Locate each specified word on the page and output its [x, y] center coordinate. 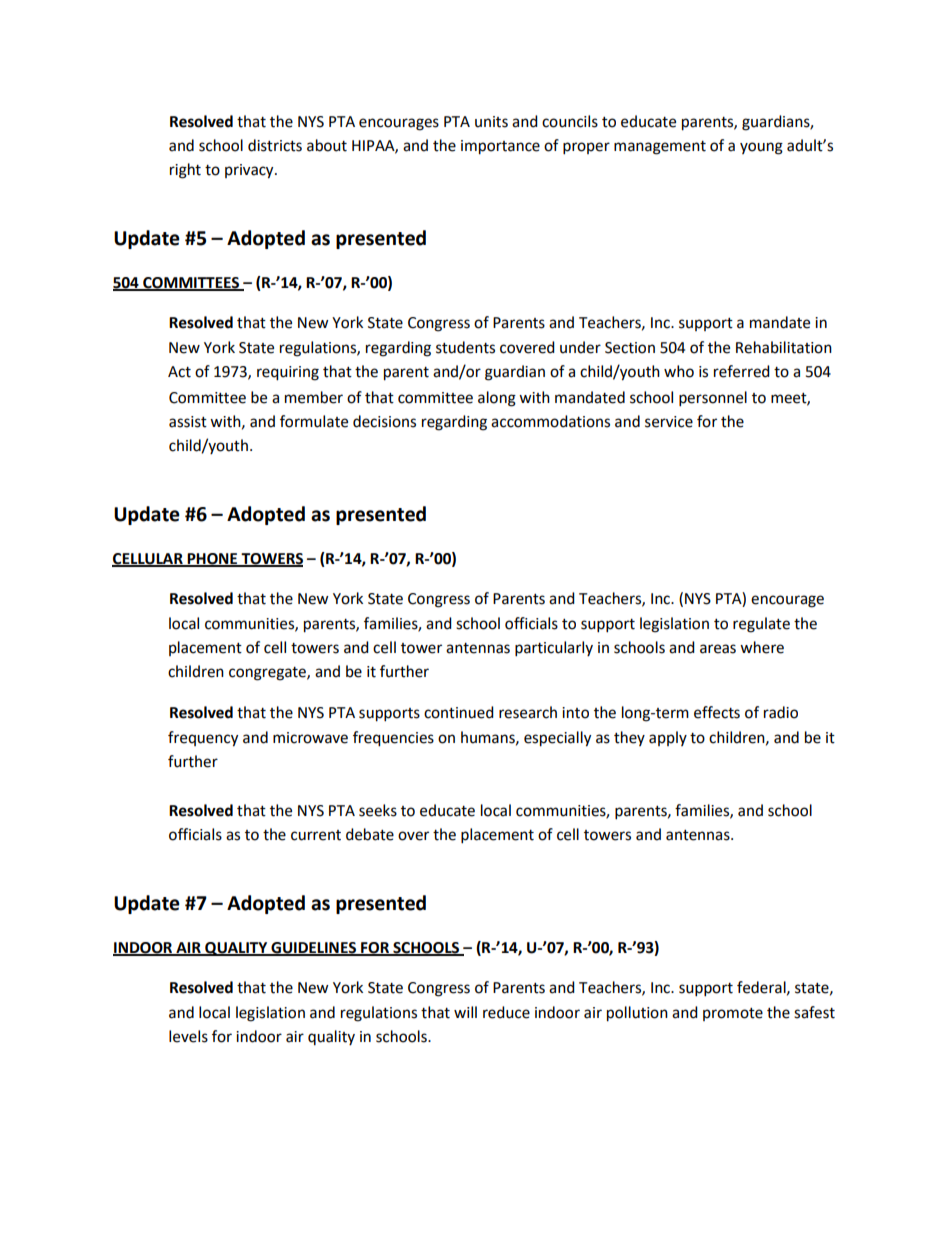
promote [733, 1014]
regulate [761, 625]
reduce [506, 1012]
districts [275, 145]
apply [668, 738]
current [316, 835]
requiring [288, 373]
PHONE [213, 560]
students [465, 347]
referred [742, 371]
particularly [554, 649]
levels [188, 1036]
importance [500, 147]
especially [557, 739]
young [761, 148]
